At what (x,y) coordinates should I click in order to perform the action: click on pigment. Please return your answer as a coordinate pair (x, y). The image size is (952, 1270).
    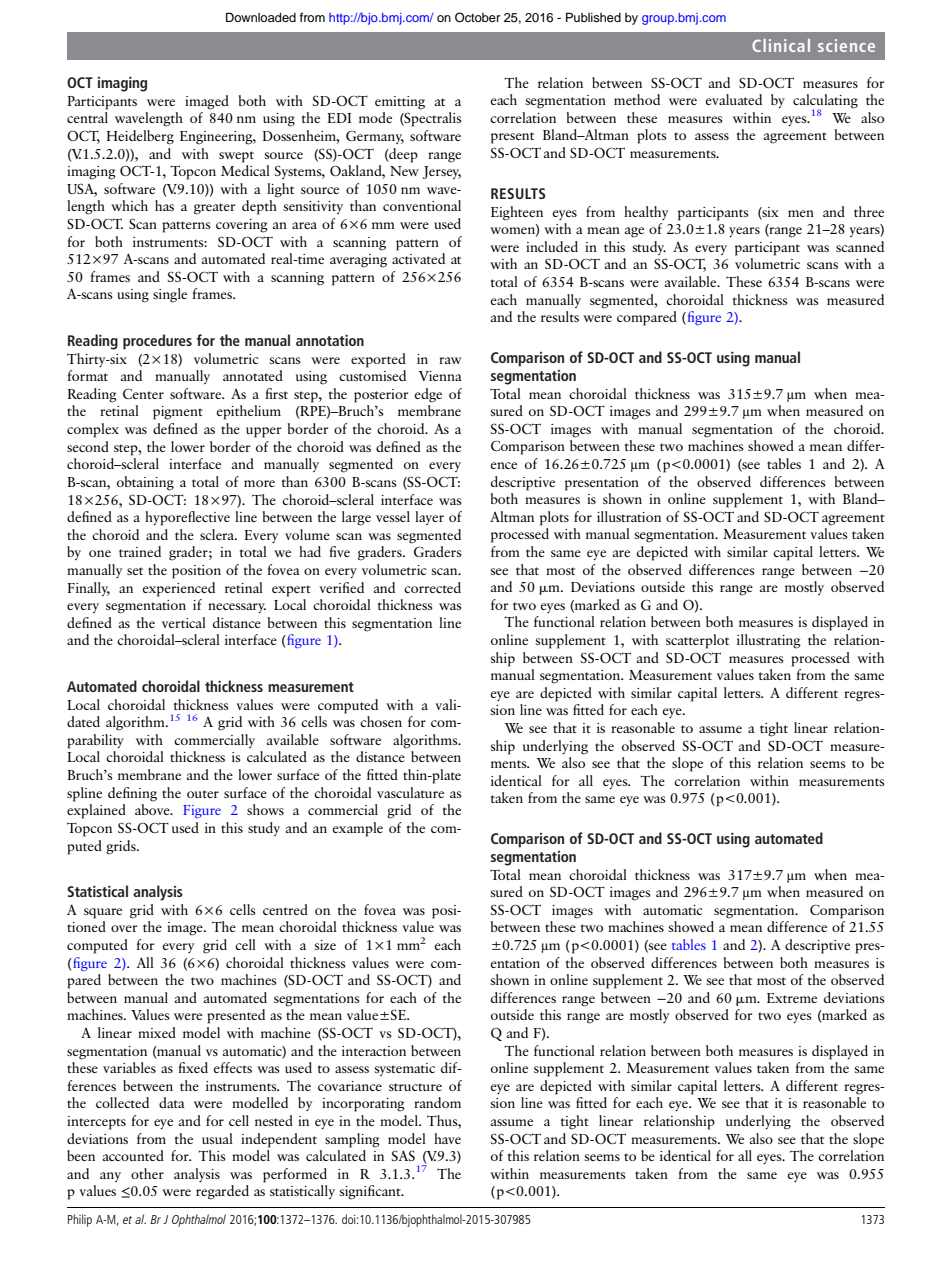
    Looking at the image, I should click on (178, 413).
